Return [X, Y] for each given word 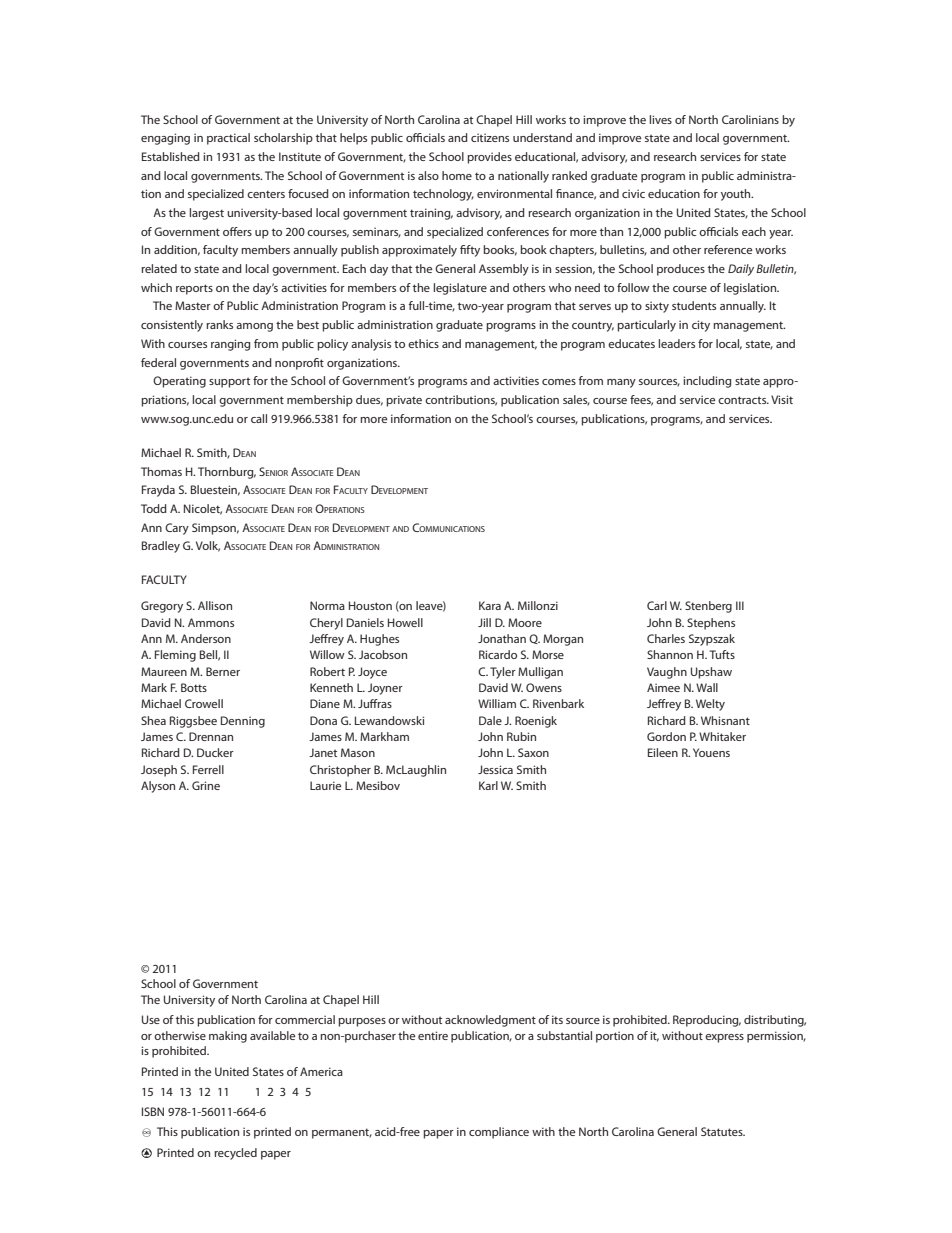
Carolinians [750, 119]
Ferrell [208, 769]
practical [228, 139]
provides [489, 158]
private [404, 401]
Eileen [663, 752]
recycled [235, 1154]
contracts [743, 400]
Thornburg [227, 473]
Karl [488, 785]
